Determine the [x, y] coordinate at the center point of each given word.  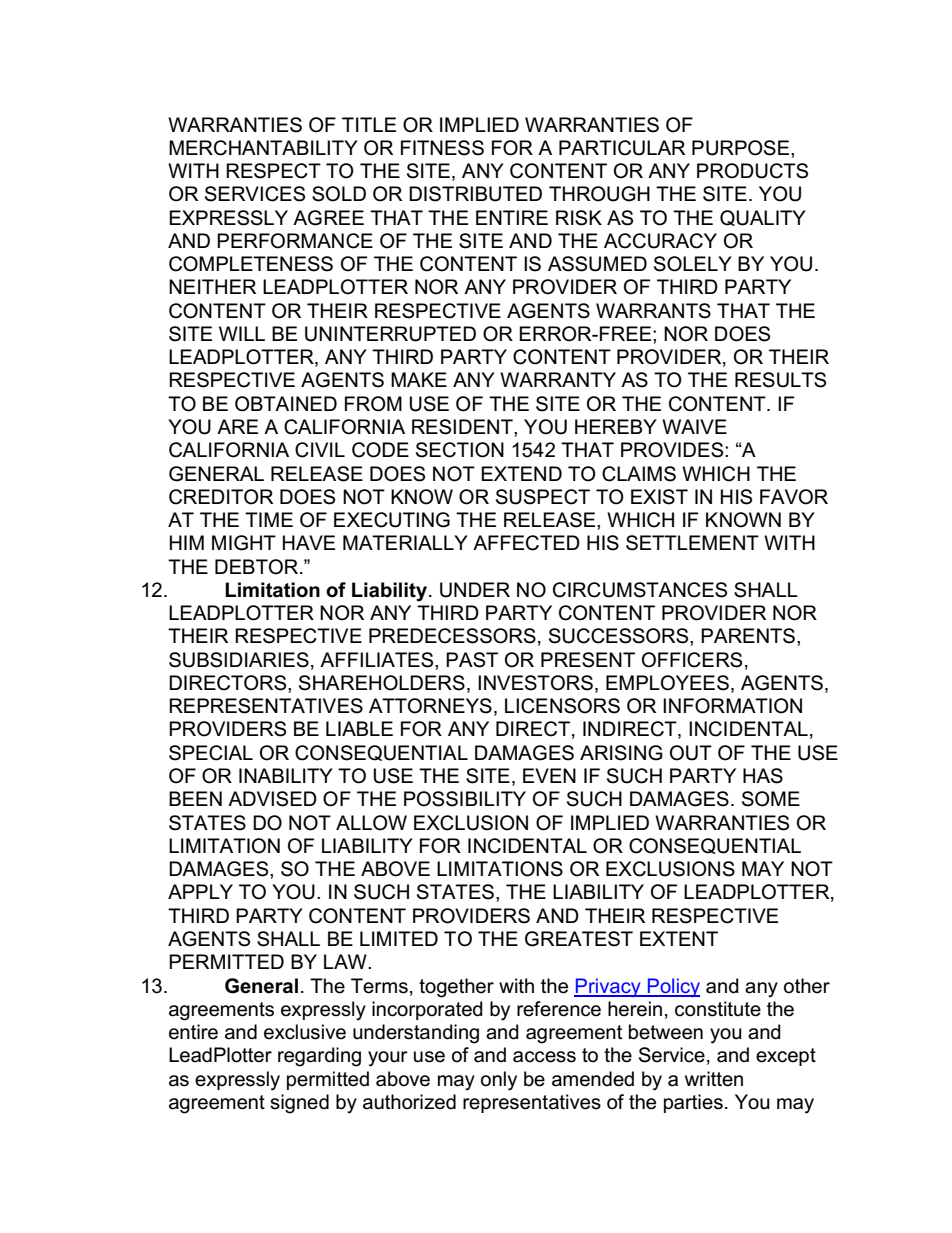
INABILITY [286, 775]
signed [299, 1104]
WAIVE [694, 426]
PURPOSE [742, 148]
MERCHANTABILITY [263, 148]
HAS [763, 776]
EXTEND [521, 473]
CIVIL [320, 450]
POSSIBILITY [465, 799]
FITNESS [442, 148]
